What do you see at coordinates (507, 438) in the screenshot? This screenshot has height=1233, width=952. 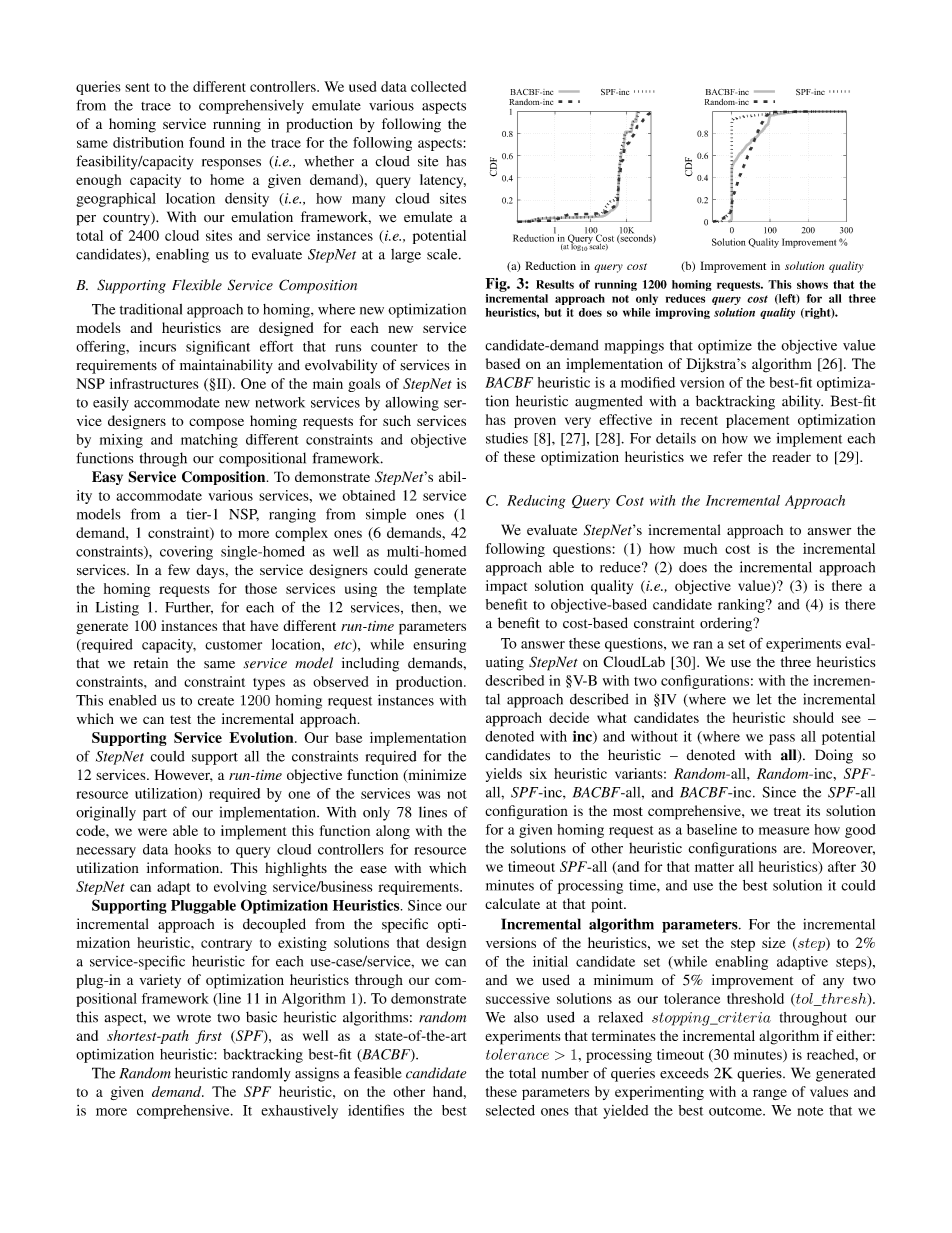 I see `studies` at bounding box center [507, 438].
